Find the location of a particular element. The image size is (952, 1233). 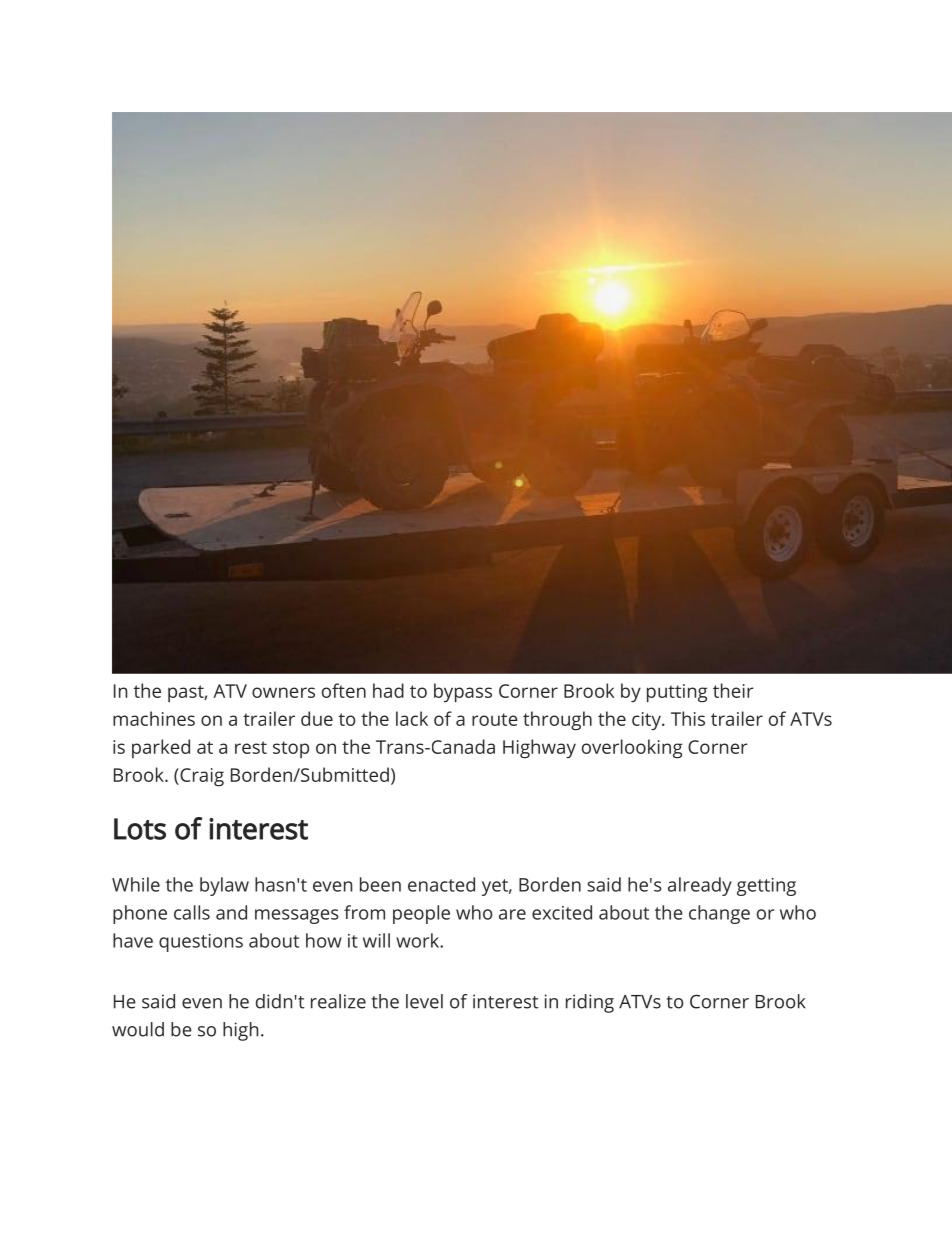

putting is located at coordinates (677, 693).
